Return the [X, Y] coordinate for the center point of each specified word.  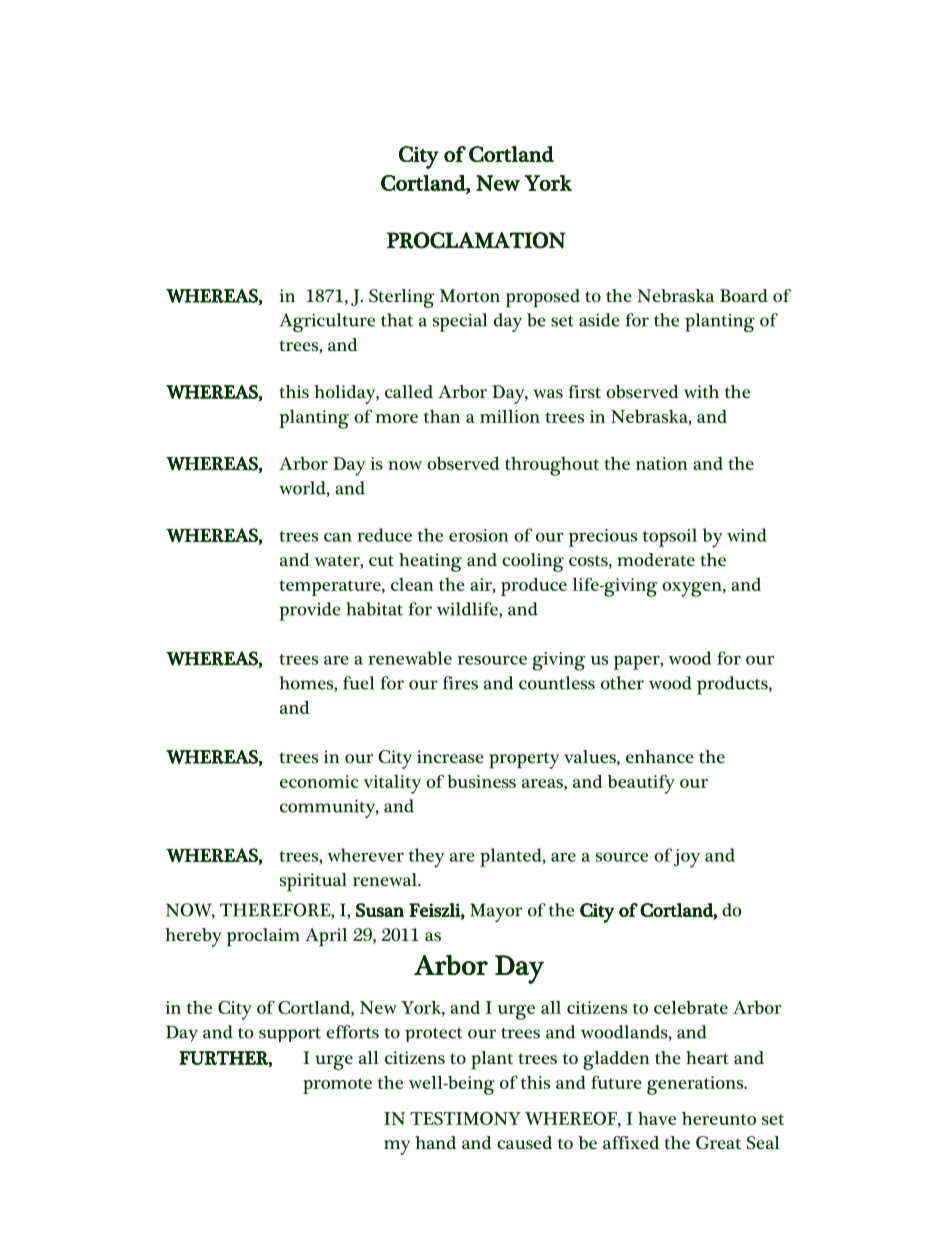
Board [744, 295]
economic [319, 781]
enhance [660, 756]
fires [460, 683]
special [460, 322]
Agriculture [327, 322]
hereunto [719, 1118]
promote [337, 1086]
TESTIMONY [465, 1118]
